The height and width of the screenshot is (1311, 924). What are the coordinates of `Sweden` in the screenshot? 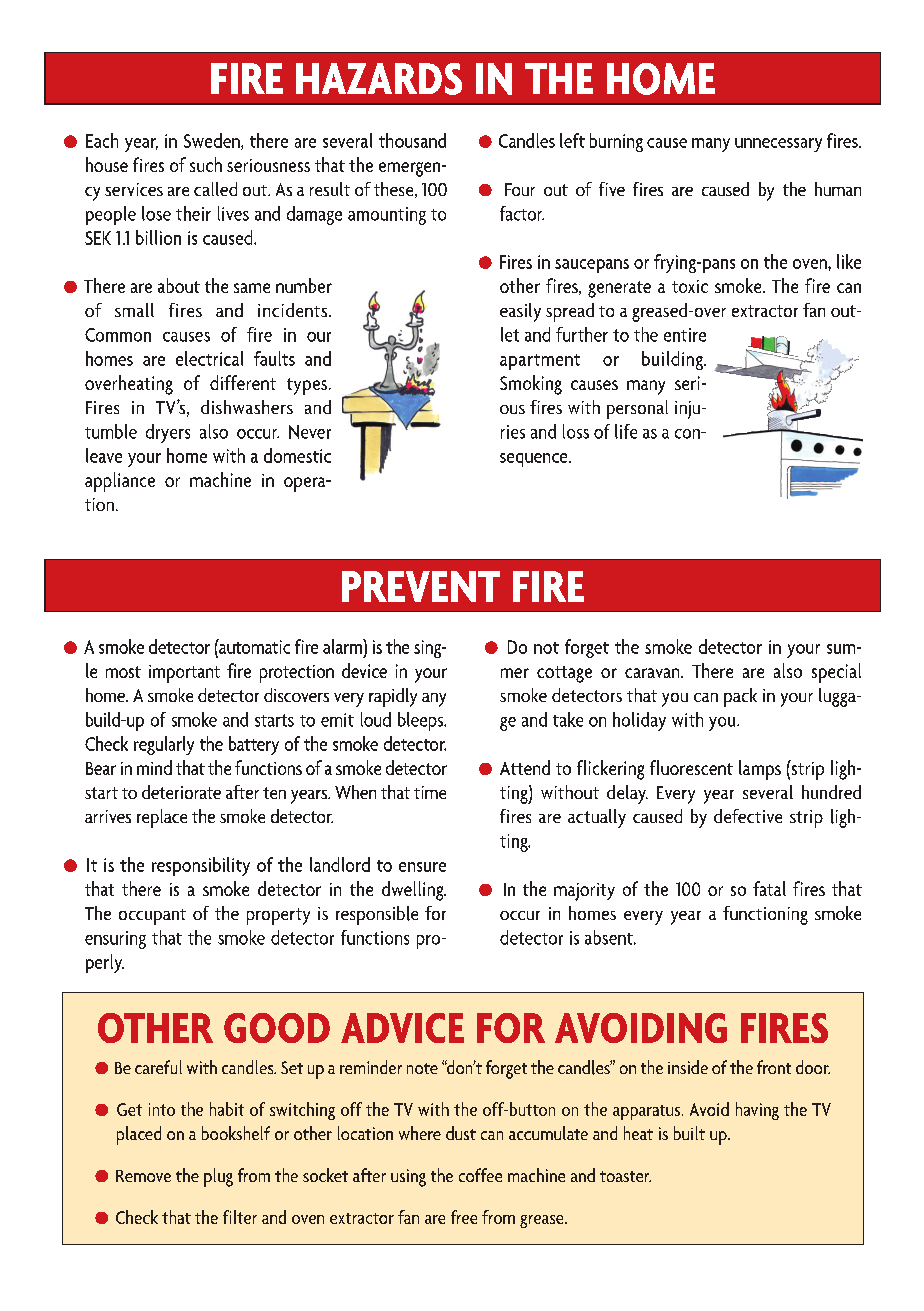 It's located at (213, 141).
